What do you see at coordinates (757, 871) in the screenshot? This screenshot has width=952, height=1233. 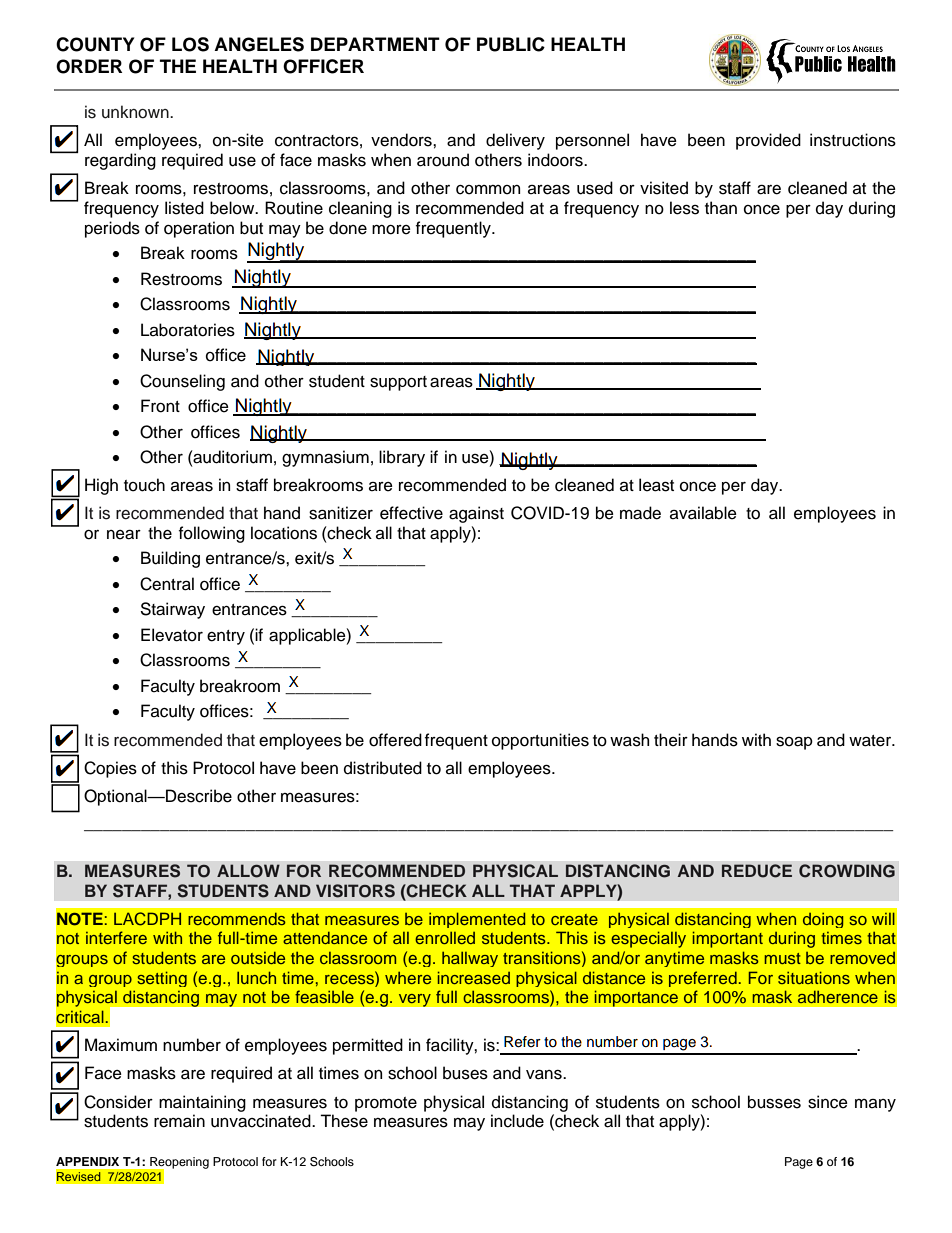 I see `REDUCE` at bounding box center [757, 871].
